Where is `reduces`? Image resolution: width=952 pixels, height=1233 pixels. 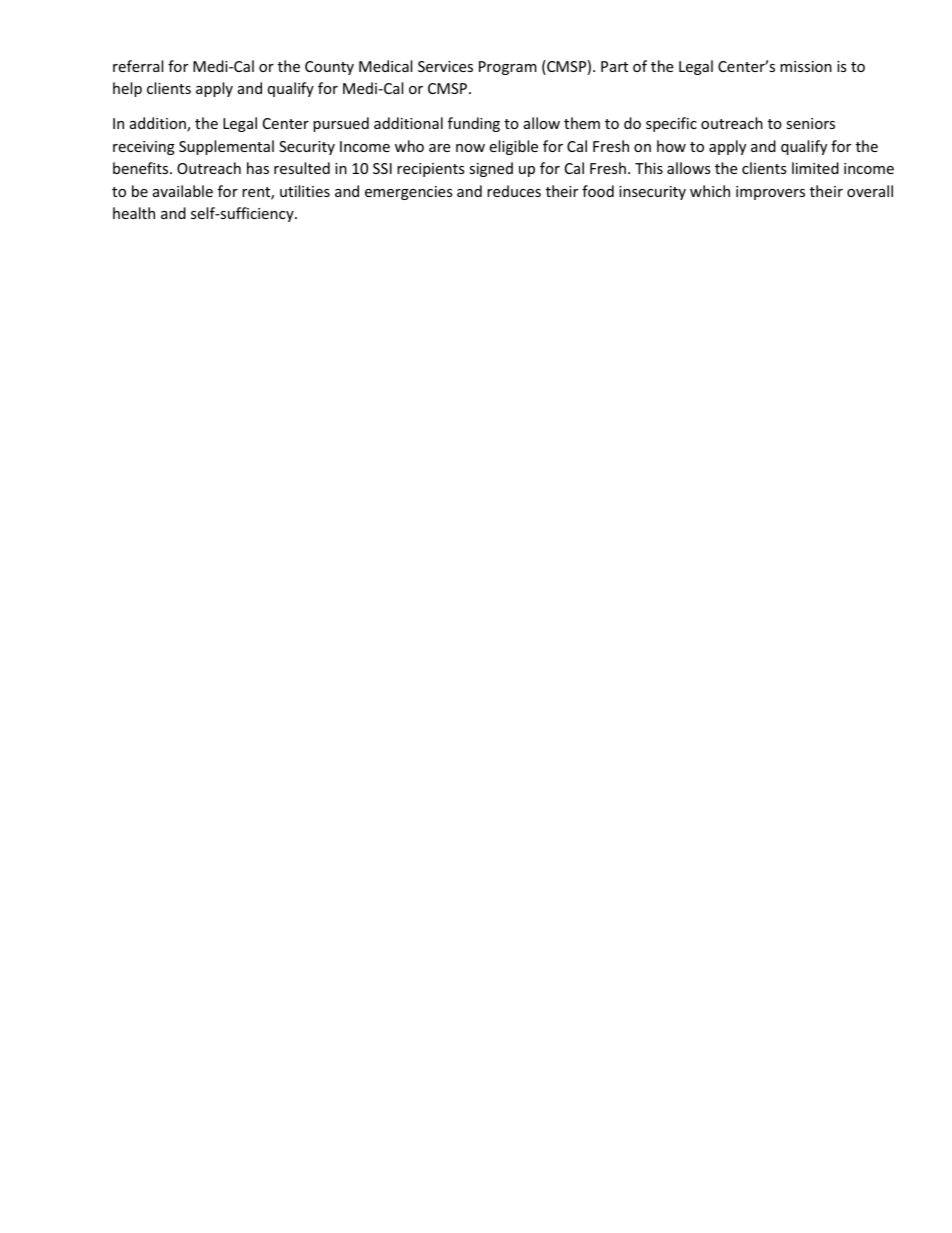
reduces is located at coordinates (514, 191).
